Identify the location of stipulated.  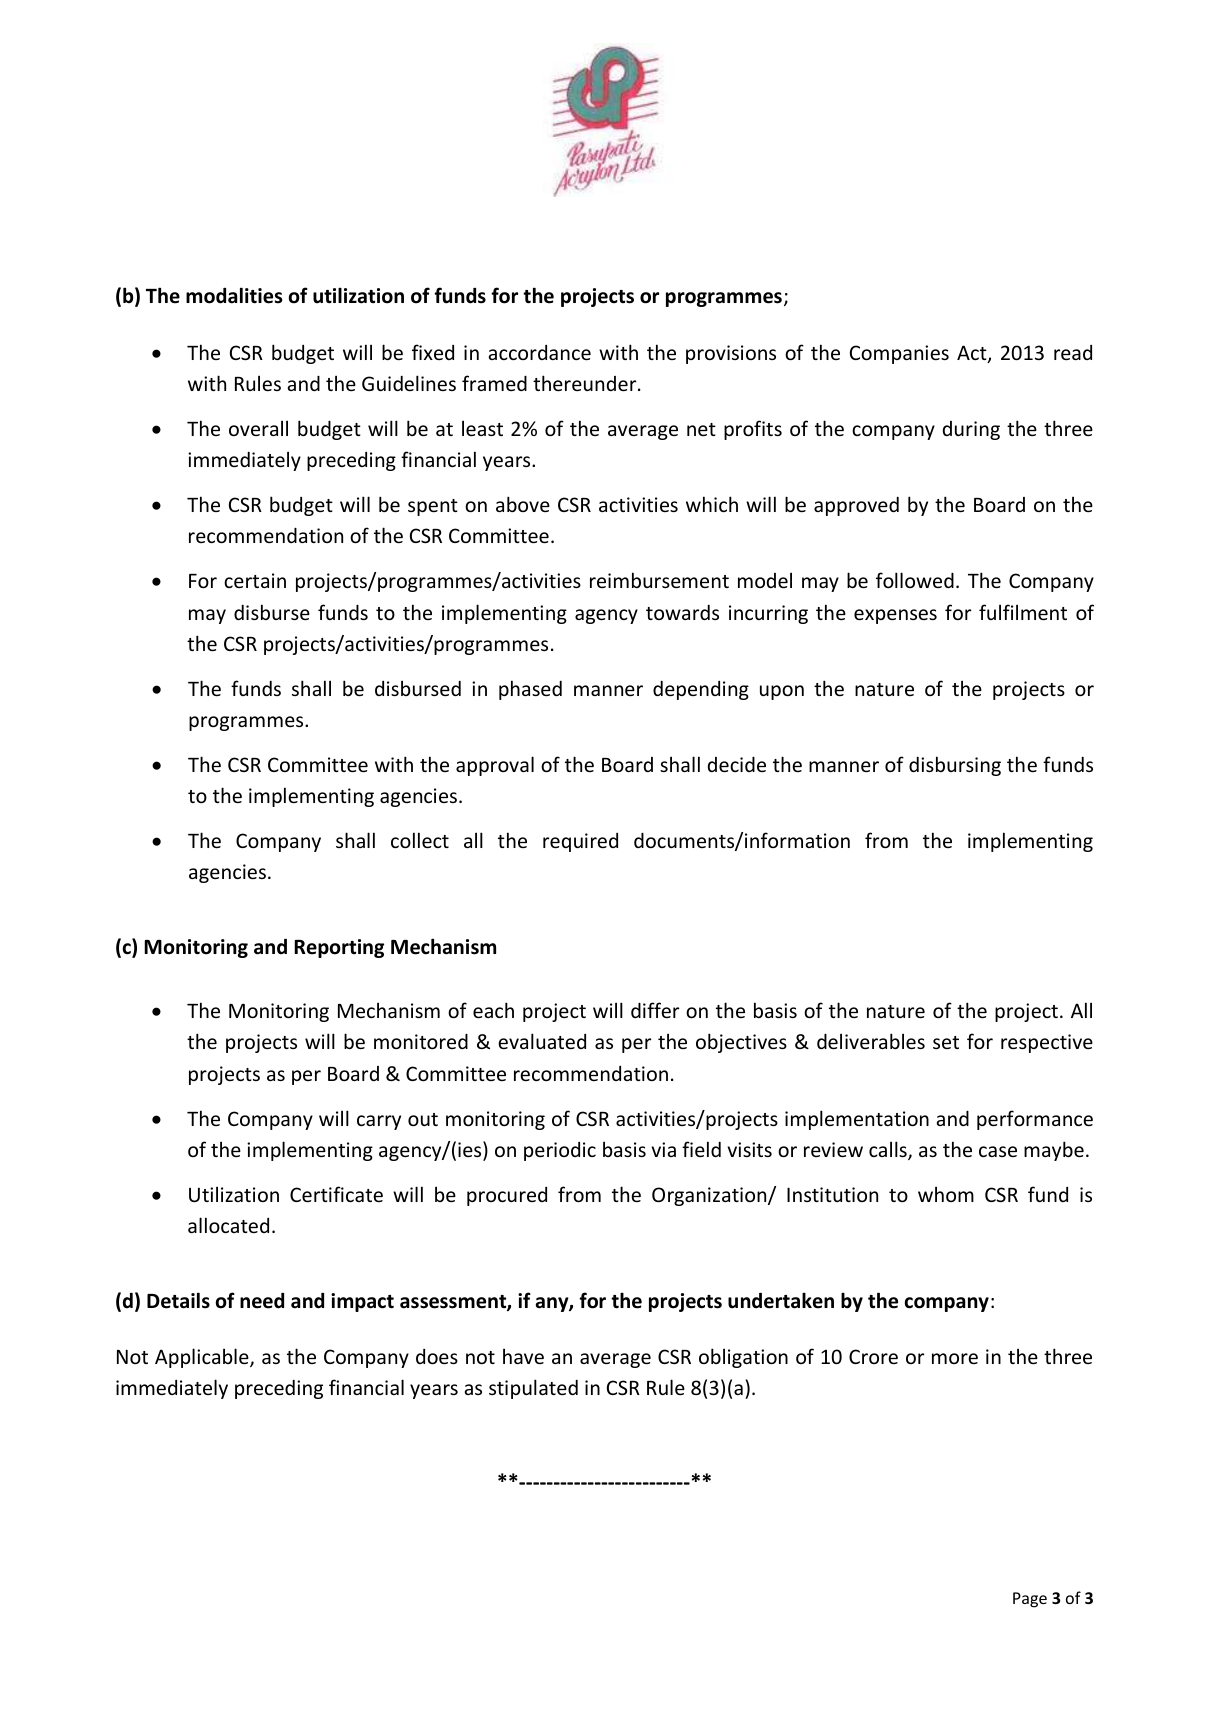
(533, 1389).
